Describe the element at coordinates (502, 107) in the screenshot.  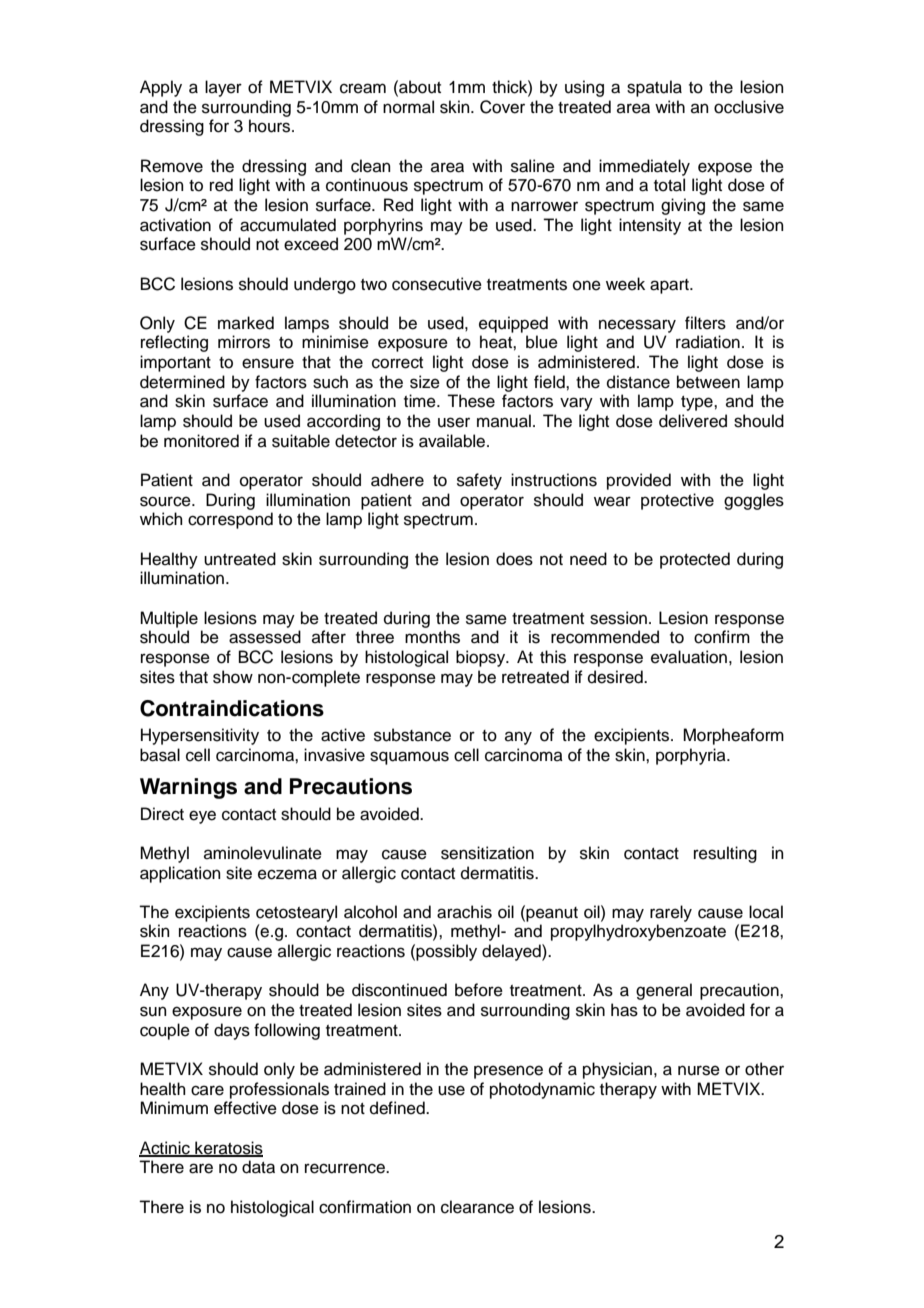
I see `Cover` at that location.
